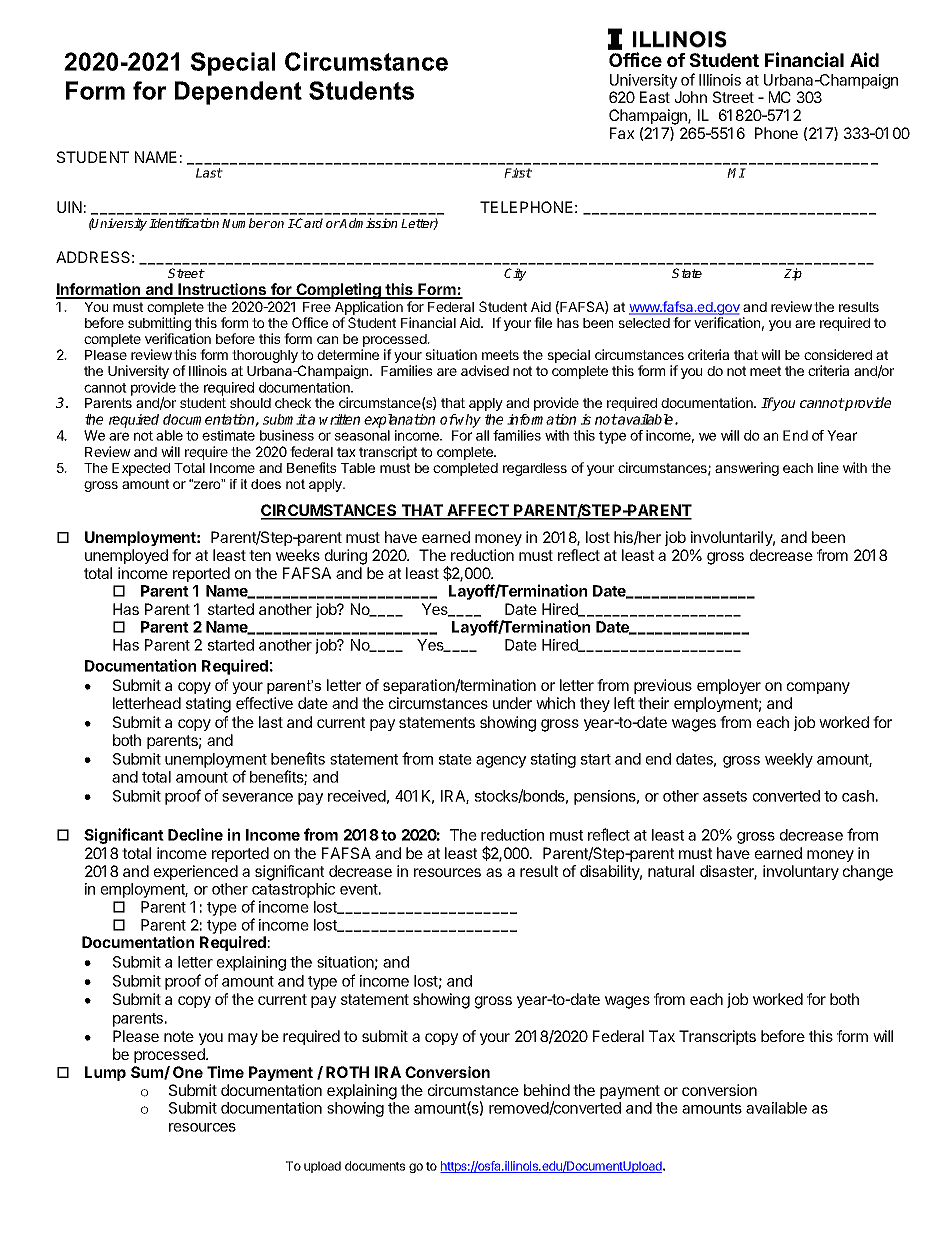 The height and width of the screenshot is (1233, 952). What do you see at coordinates (512, 703) in the screenshot?
I see `under` at bounding box center [512, 703].
